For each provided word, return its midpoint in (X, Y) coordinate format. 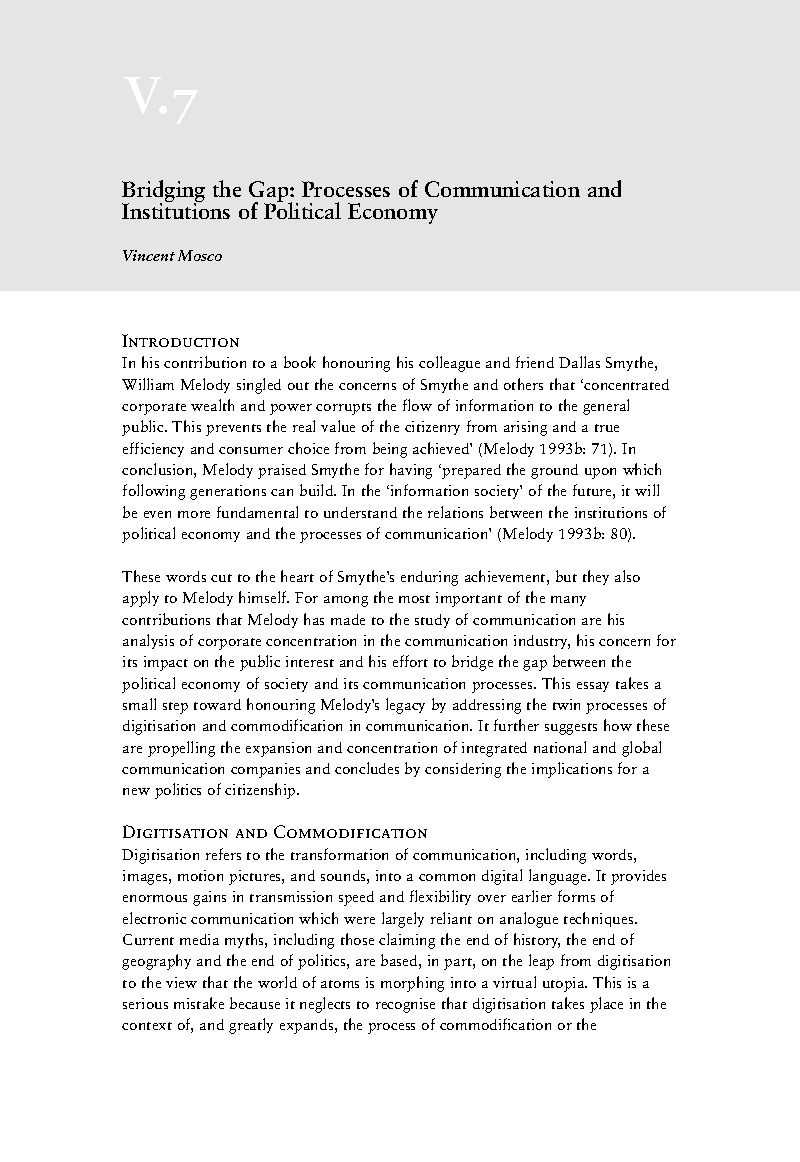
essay (593, 687)
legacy (405, 706)
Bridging (163, 192)
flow (417, 405)
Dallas (579, 362)
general (606, 407)
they (596, 577)
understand (360, 512)
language (559, 877)
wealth (212, 405)
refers (223, 854)
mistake (199, 1003)
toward (217, 704)
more (194, 514)
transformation (339, 854)
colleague (449, 364)
